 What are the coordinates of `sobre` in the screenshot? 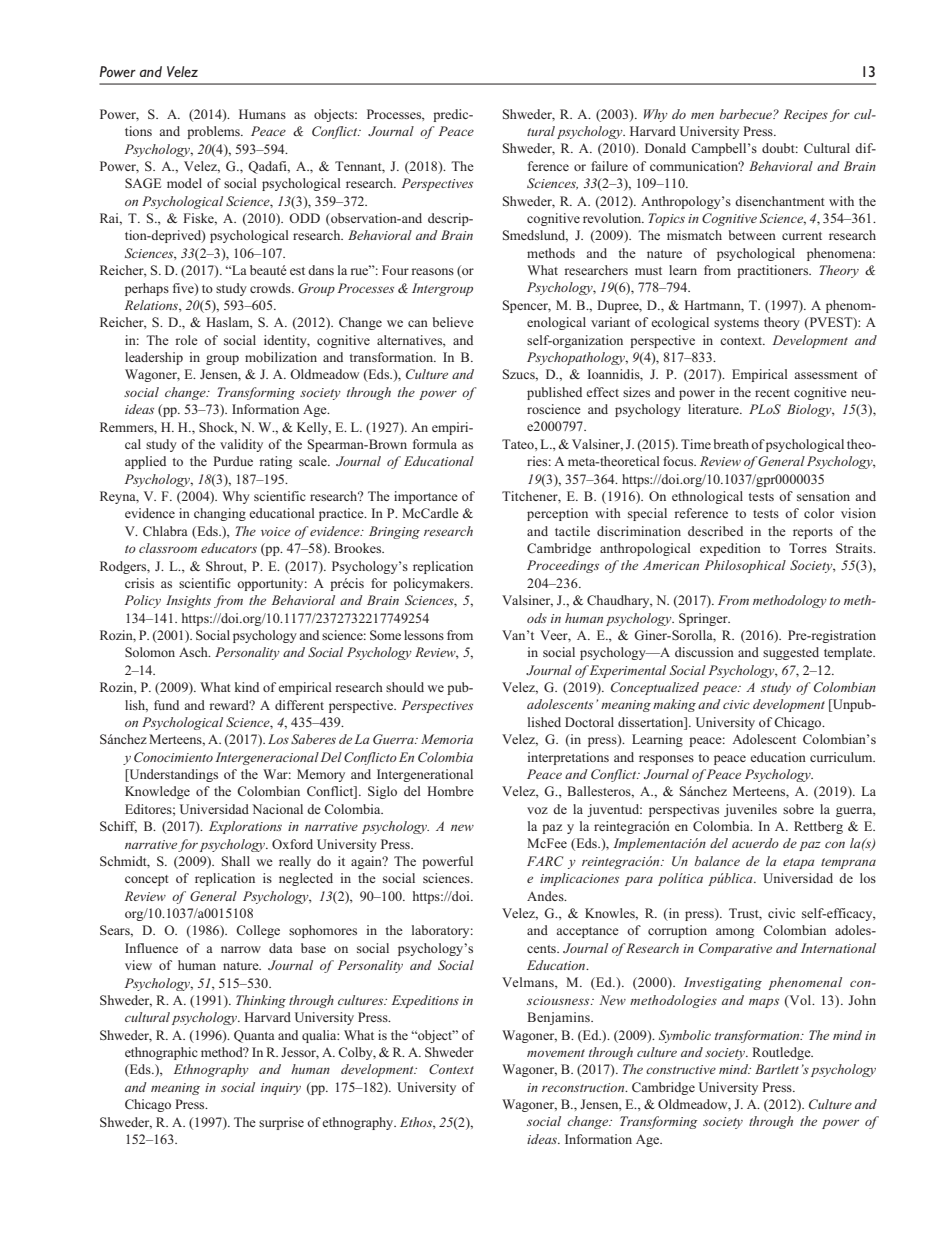 It's located at (798, 809).
